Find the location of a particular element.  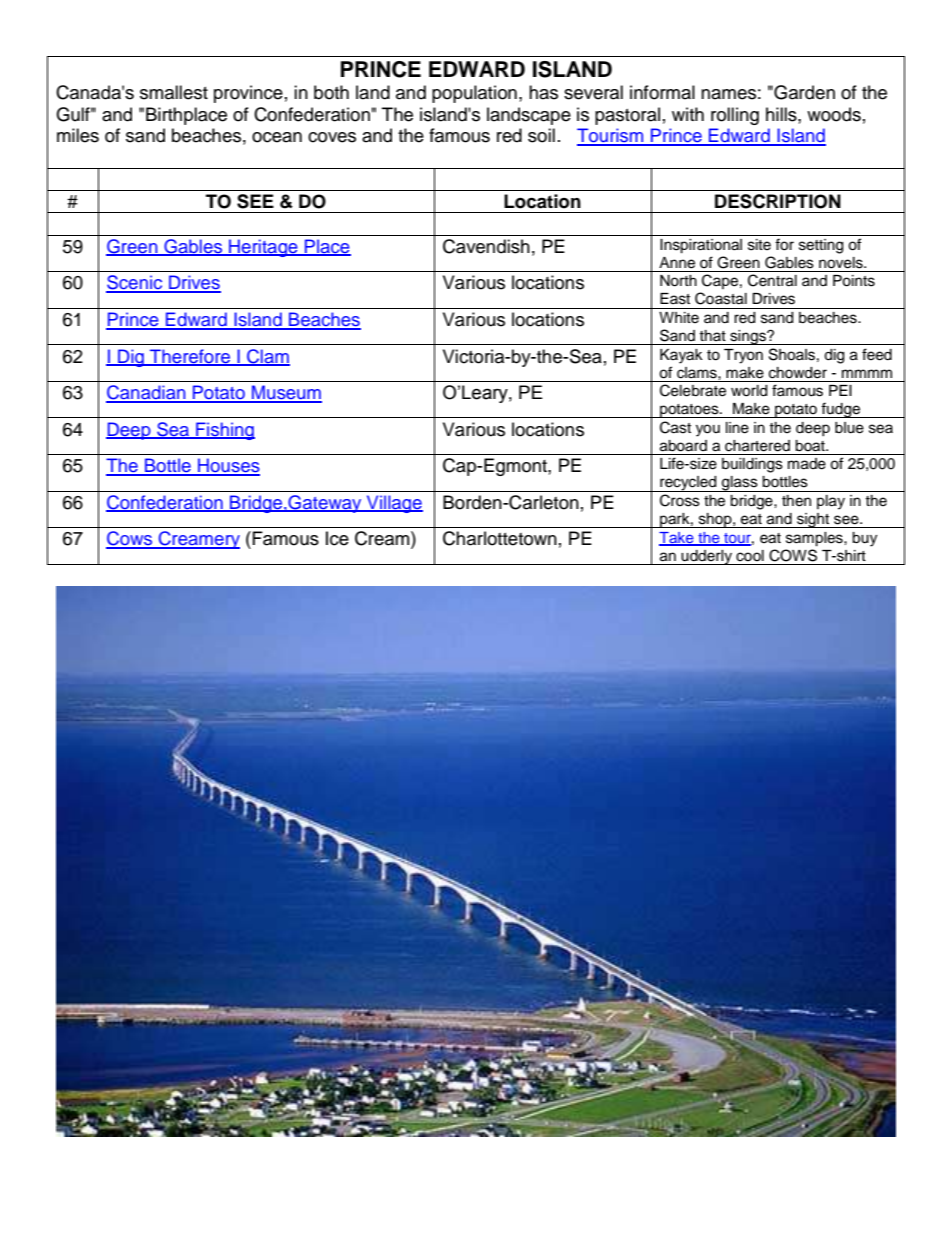

smallest is located at coordinates (174, 92).
